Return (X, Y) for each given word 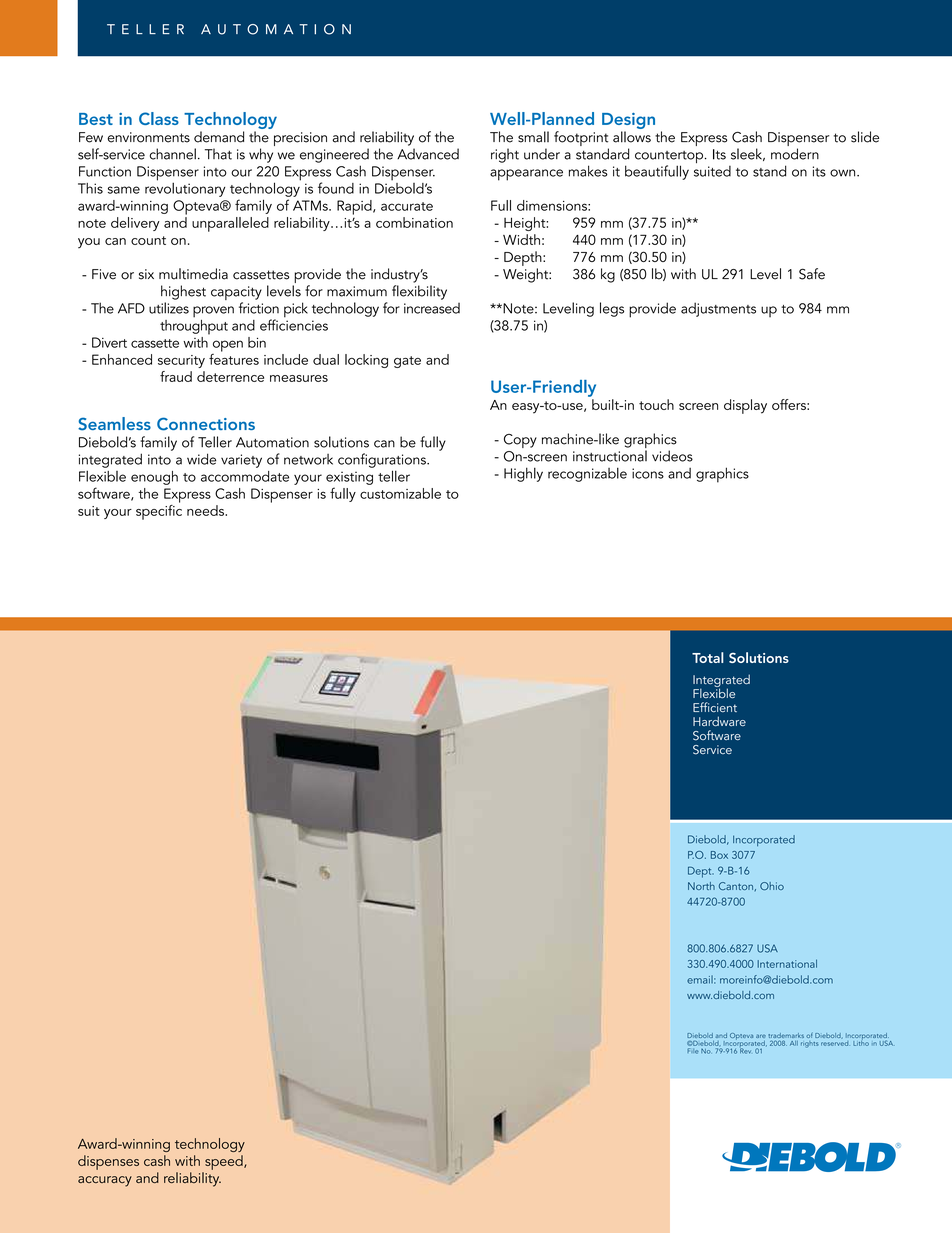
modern (795, 154)
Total (708, 657)
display (745, 406)
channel (173, 154)
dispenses (108, 1162)
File (693, 1051)
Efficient (715, 707)
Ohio (772, 886)
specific (159, 511)
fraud (176, 376)
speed (225, 1162)
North (701, 886)
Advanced (428, 154)
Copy (520, 441)
